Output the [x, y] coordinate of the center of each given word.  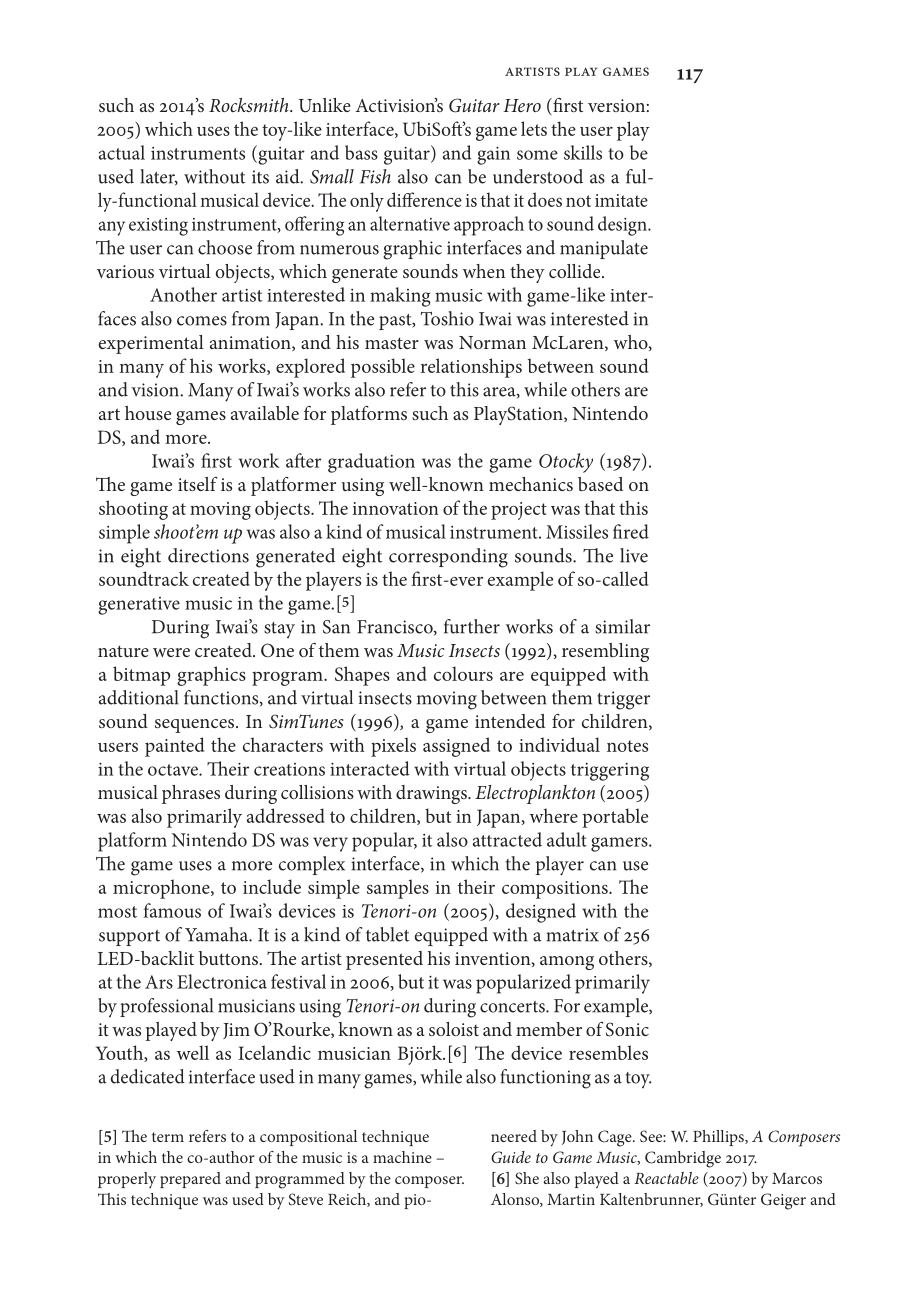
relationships [471, 368]
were [171, 652]
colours [463, 673]
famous [172, 910]
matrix [572, 935]
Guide [511, 1157]
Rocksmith [250, 105]
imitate [621, 200]
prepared [190, 1180]
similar [622, 626]
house [148, 413]
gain [493, 156]
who [632, 343]
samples [398, 889]
